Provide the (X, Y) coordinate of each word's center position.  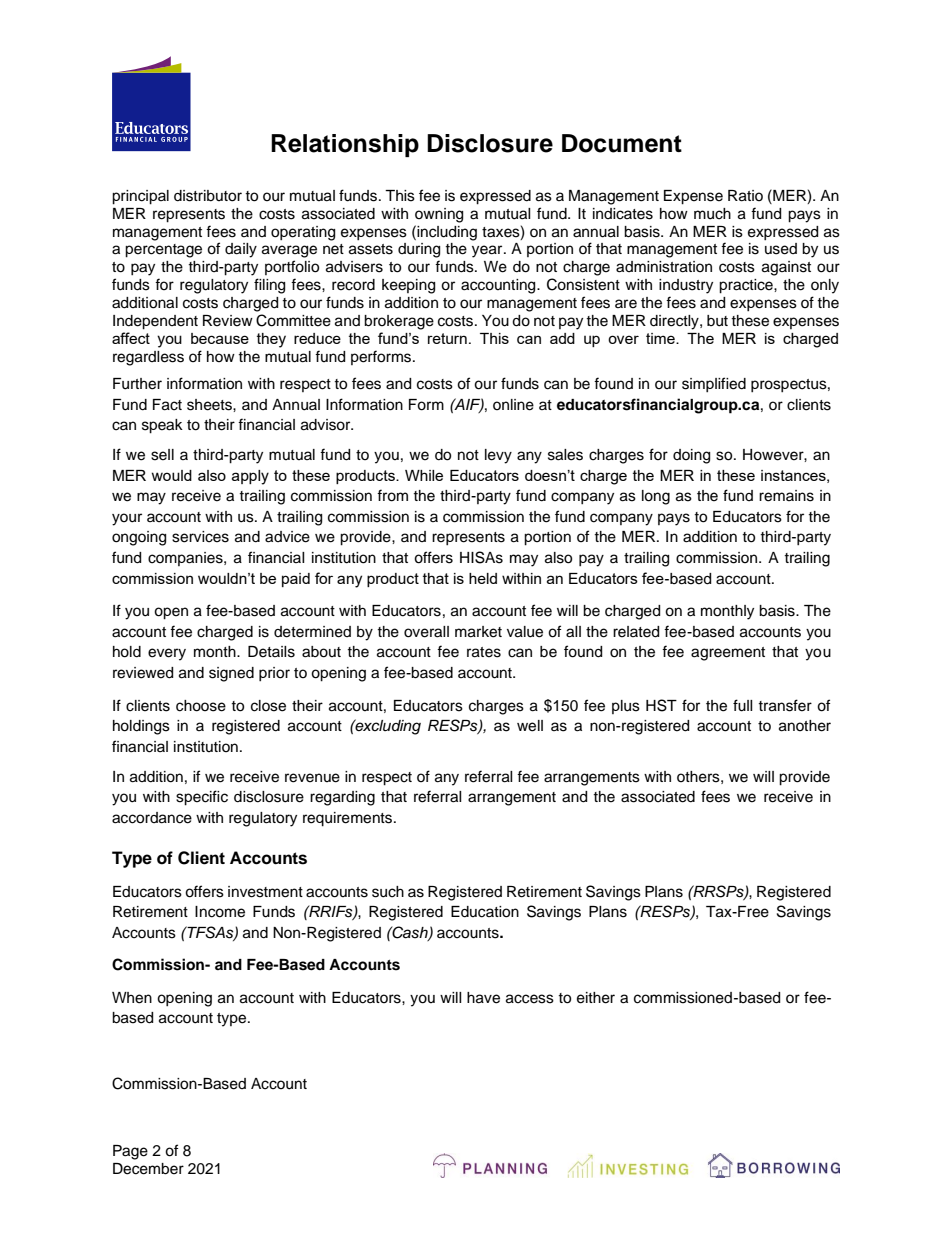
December (148, 1169)
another (805, 726)
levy (498, 456)
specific (202, 798)
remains (786, 496)
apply (250, 477)
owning (439, 215)
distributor (208, 196)
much (712, 214)
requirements (349, 819)
